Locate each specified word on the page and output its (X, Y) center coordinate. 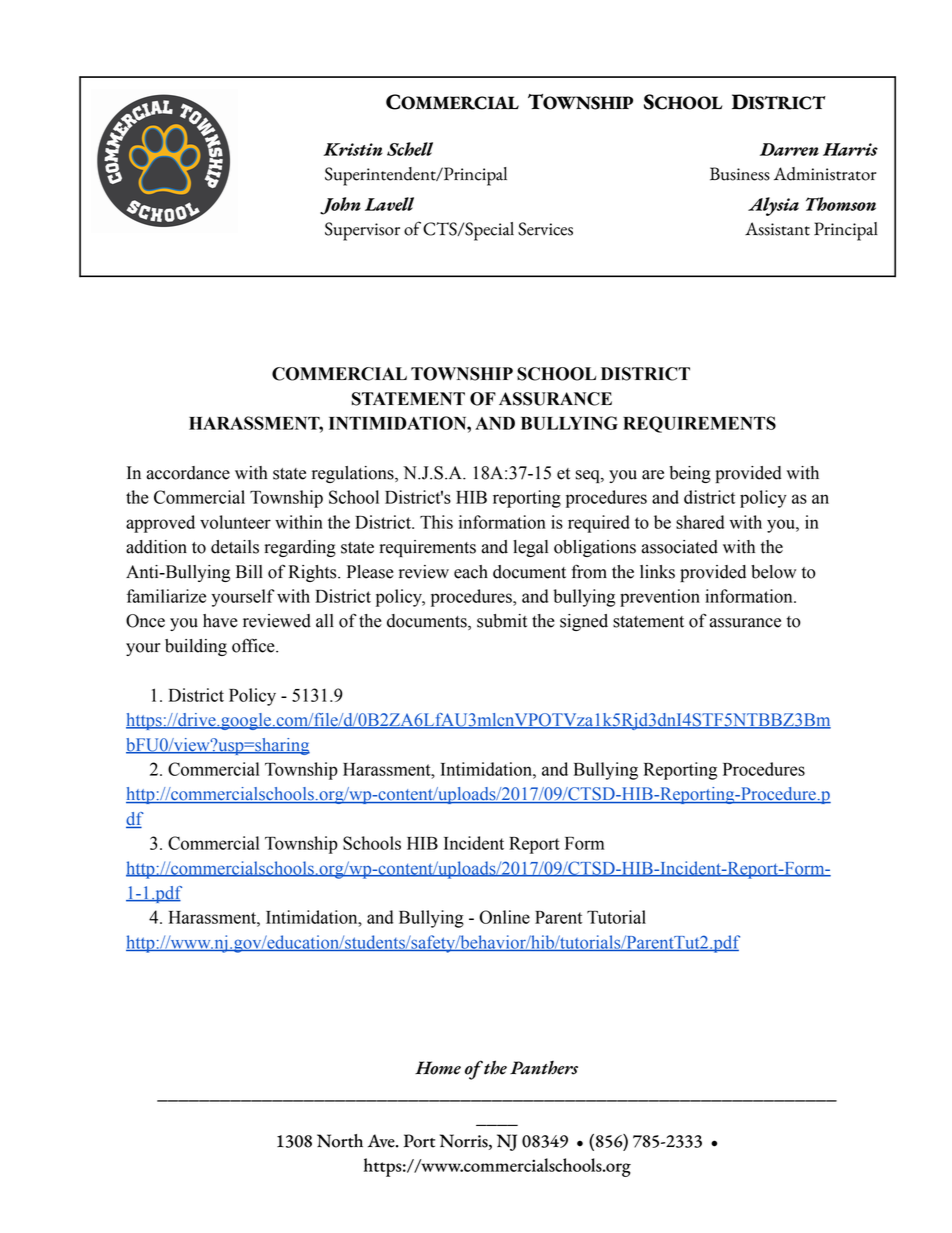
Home (438, 1068)
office (254, 645)
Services (545, 229)
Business (740, 174)
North (340, 1141)
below (773, 572)
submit (502, 621)
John (340, 206)
